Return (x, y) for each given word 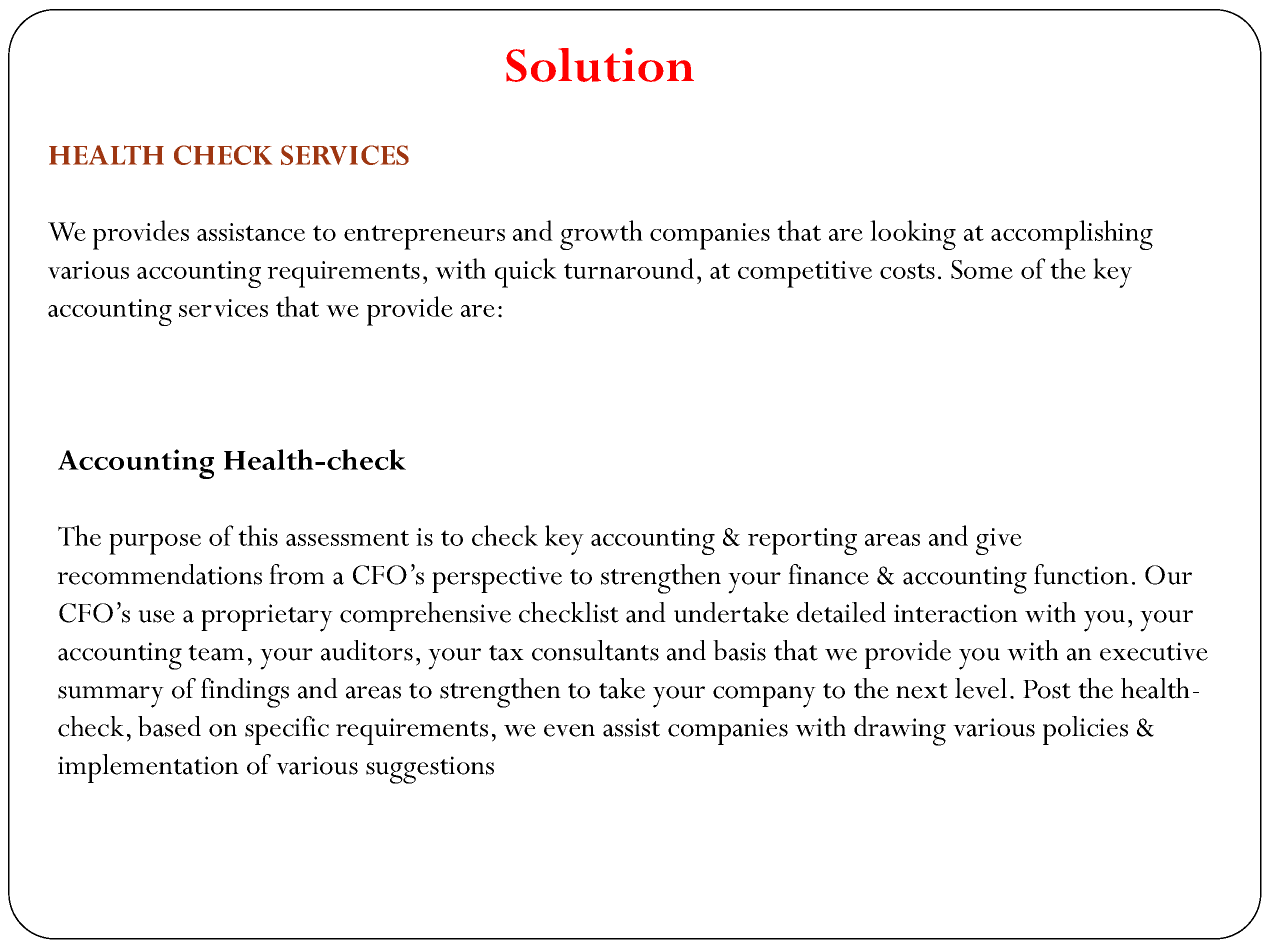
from (297, 574)
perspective (497, 579)
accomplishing (1072, 235)
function (1081, 574)
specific (287, 730)
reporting (802, 541)
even (569, 730)
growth (601, 235)
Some (982, 269)
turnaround (629, 268)
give (999, 541)
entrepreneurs (424, 237)
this (258, 535)
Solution (600, 65)
